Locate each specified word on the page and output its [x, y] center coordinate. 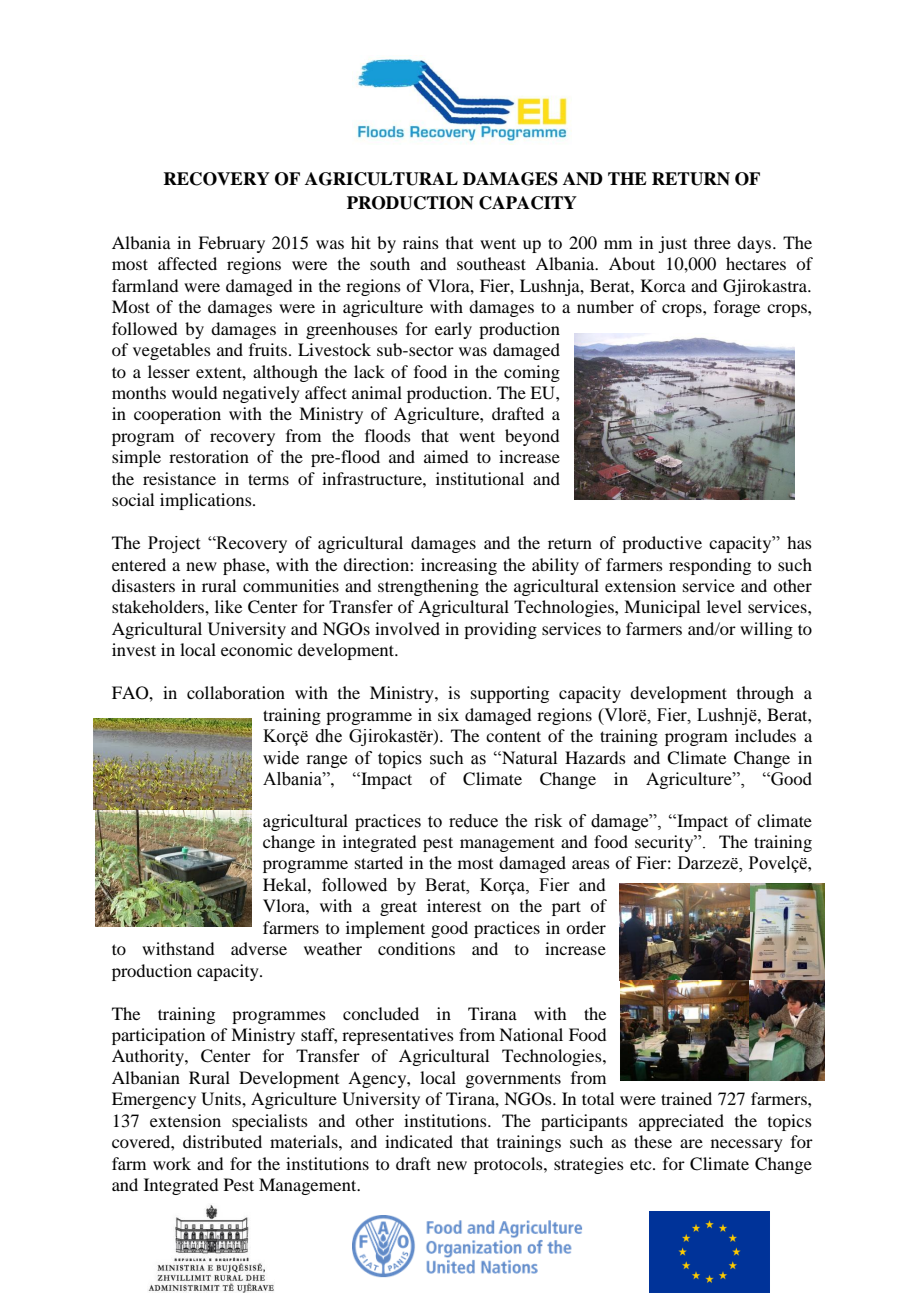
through [765, 694]
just [672, 244]
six [448, 714]
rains [421, 242]
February [231, 244]
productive [662, 544]
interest [454, 905]
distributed [222, 1141]
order [586, 927]
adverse [259, 948]
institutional [480, 478]
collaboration [236, 692]
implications [207, 501]
